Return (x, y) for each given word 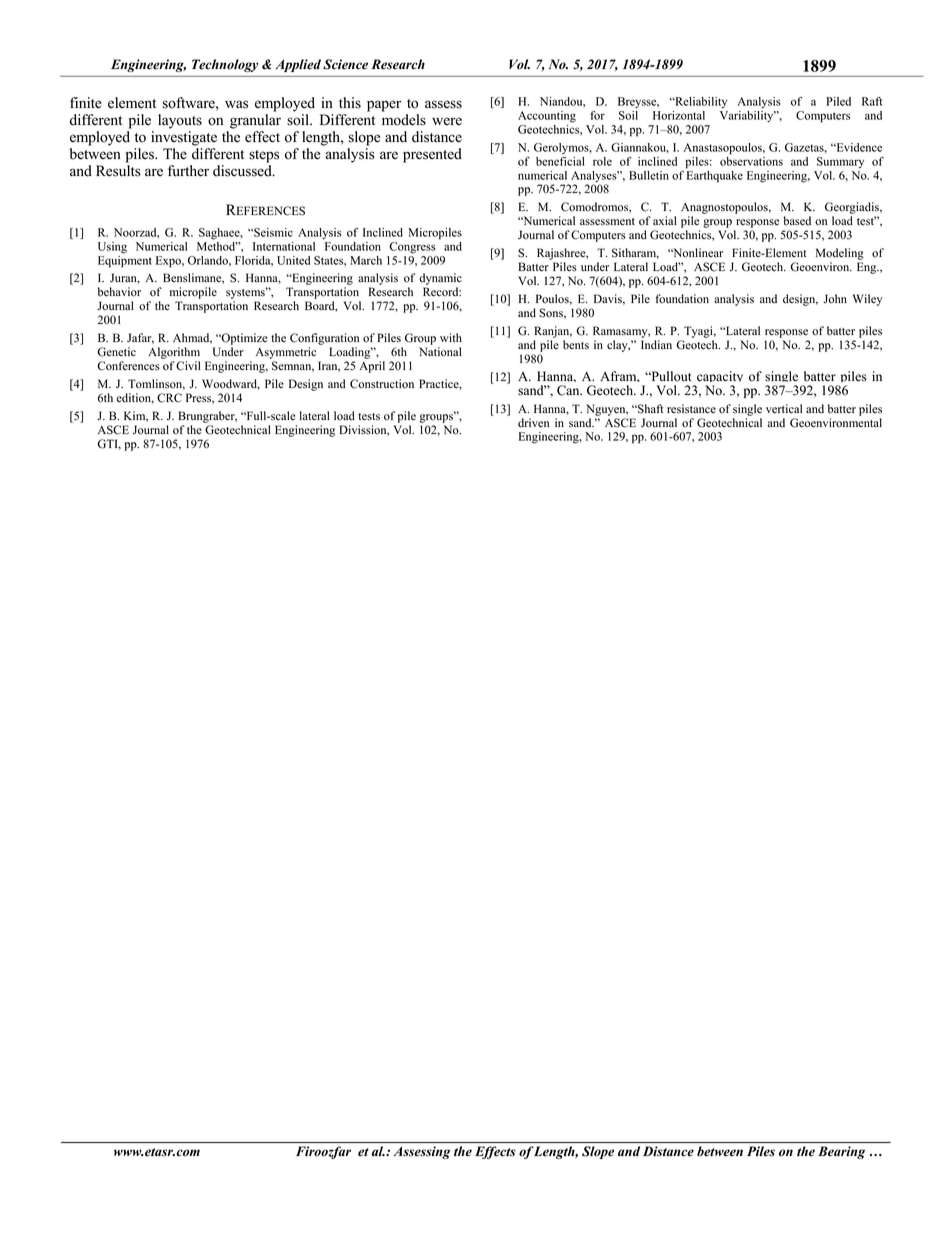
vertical (784, 409)
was (236, 104)
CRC (169, 398)
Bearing (841, 1152)
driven (533, 423)
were (447, 121)
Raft (872, 101)
